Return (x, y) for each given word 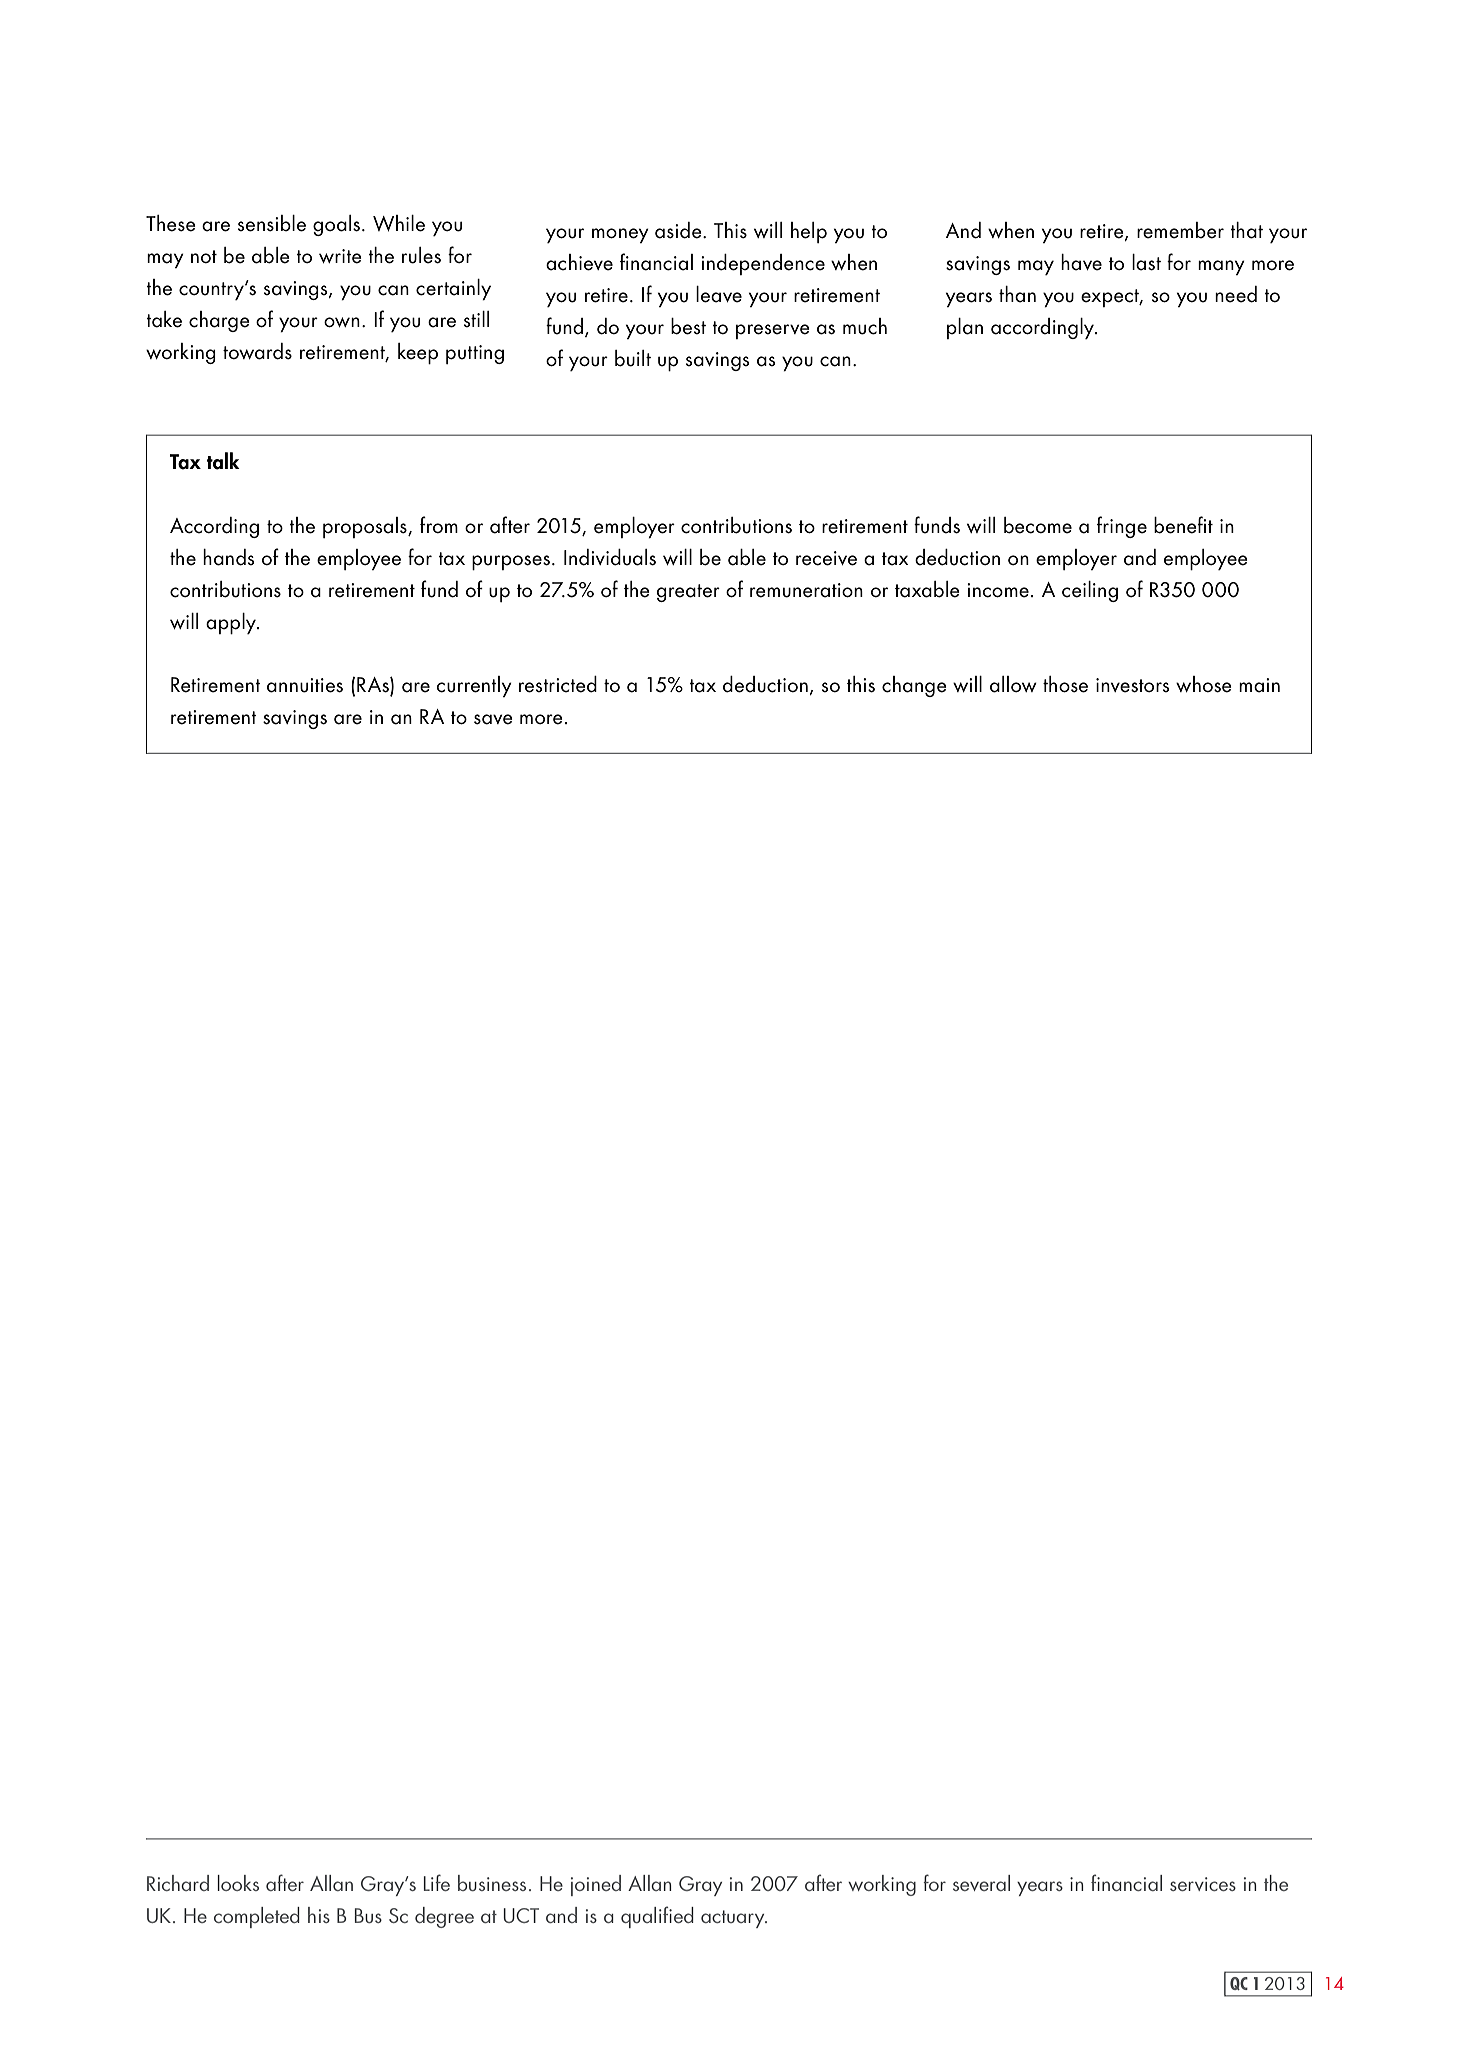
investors (1132, 685)
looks (238, 1883)
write (340, 256)
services (1203, 1884)
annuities (305, 685)
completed (257, 1917)
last (1146, 262)
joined (596, 1885)
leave (719, 294)
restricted (558, 684)
